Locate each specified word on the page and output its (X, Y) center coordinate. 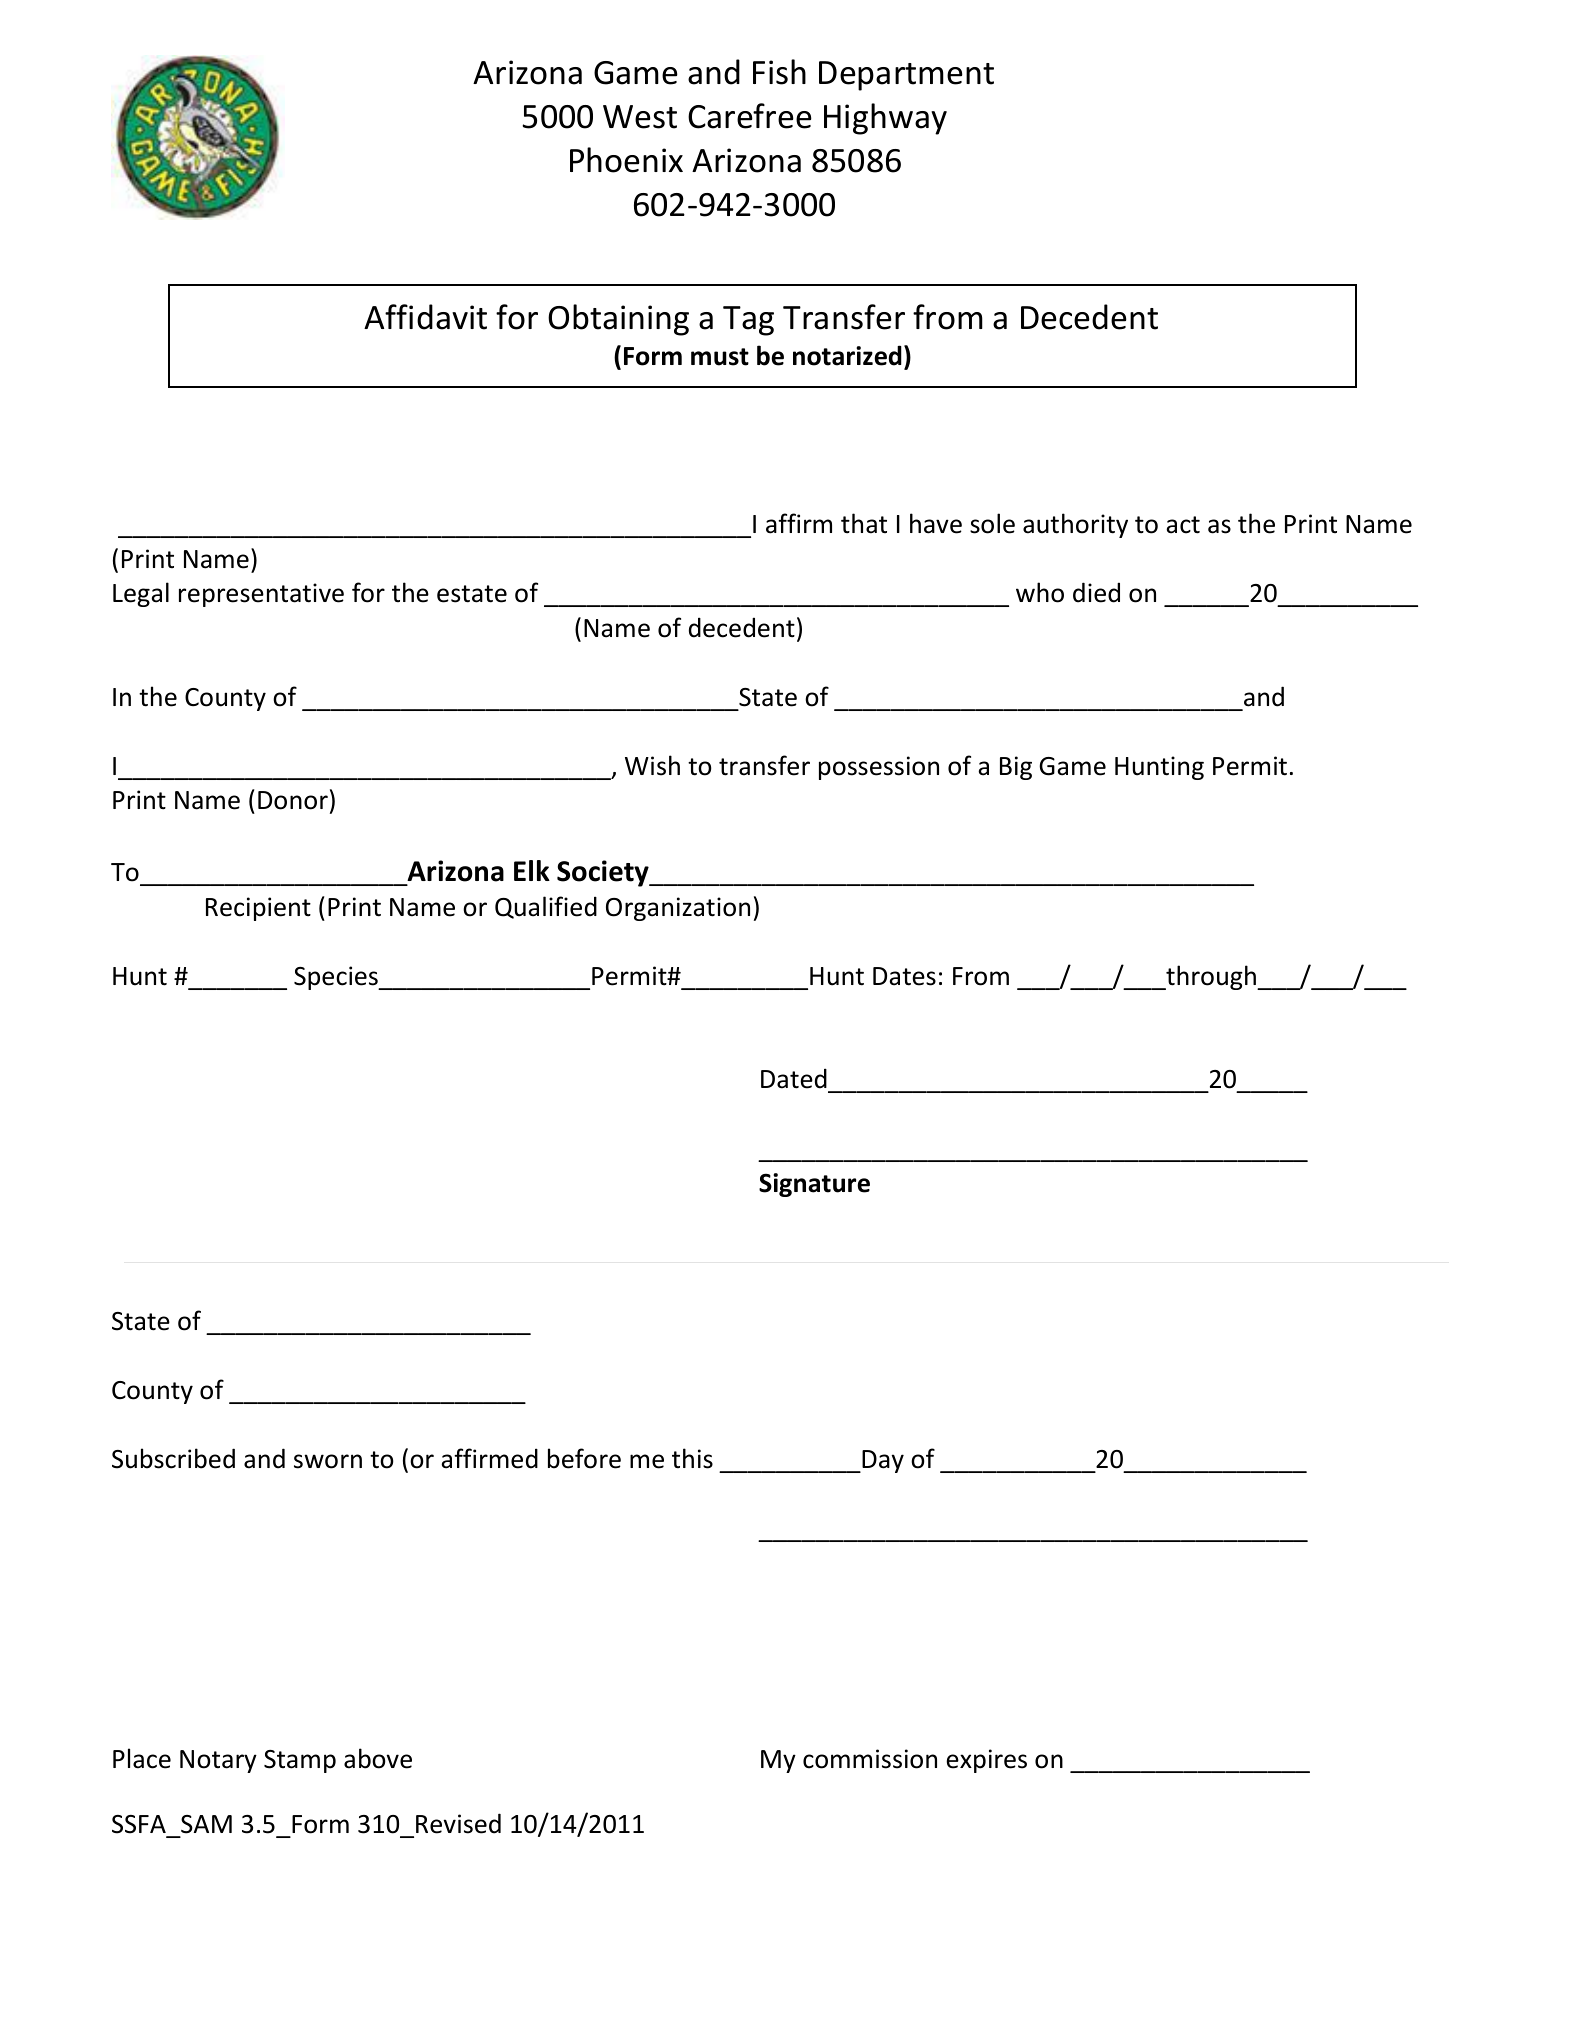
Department (906, 76)
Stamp (300, 1761)
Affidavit (425, 317)
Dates (904, 976)
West (640, 117)
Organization (678, 909)
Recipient (258, 909)
